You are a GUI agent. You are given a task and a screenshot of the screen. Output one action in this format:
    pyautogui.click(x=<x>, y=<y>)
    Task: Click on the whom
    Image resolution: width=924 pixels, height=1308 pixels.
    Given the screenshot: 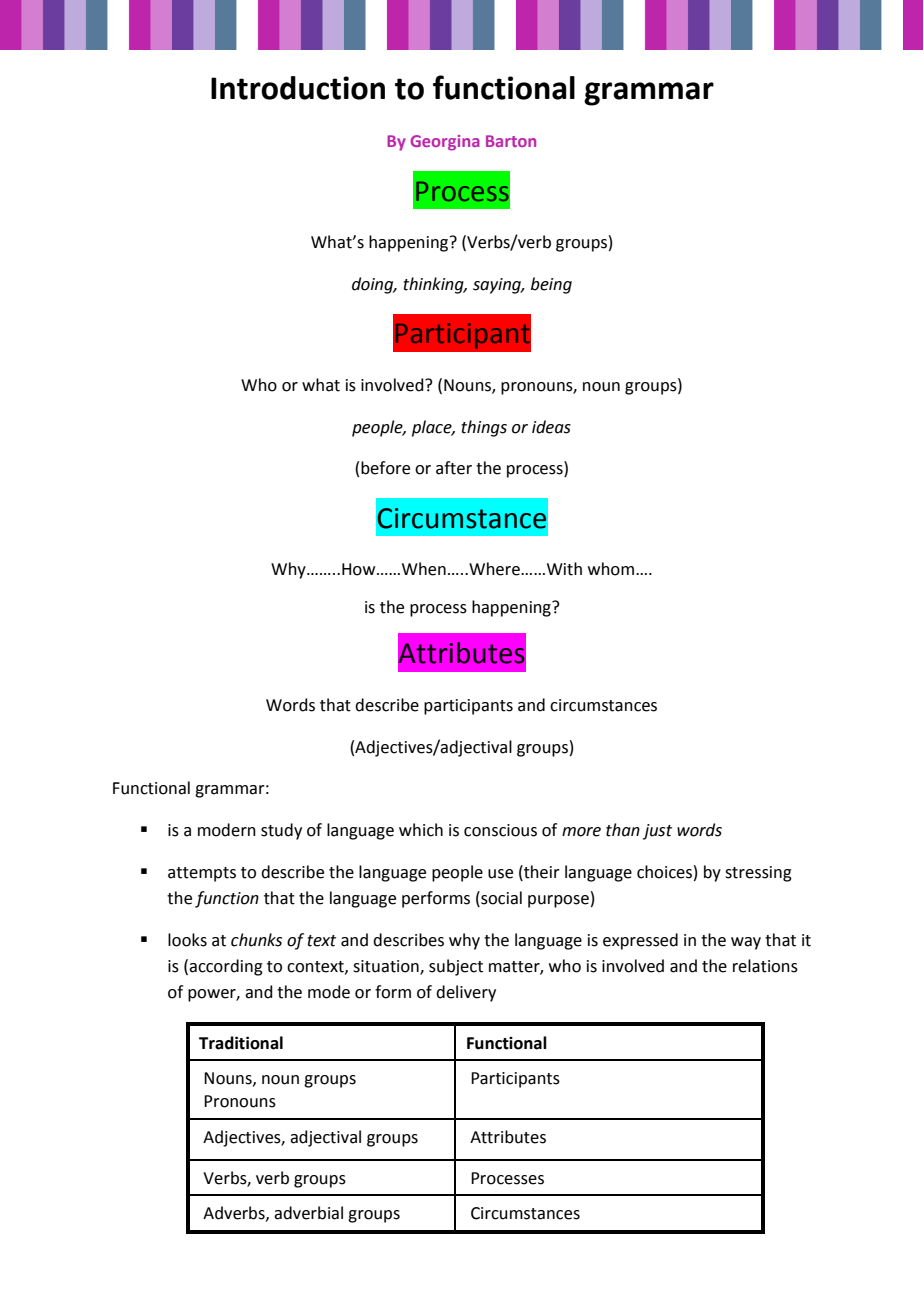 What is the action you would take?
    pyautogui.click(x=611, y=569)
